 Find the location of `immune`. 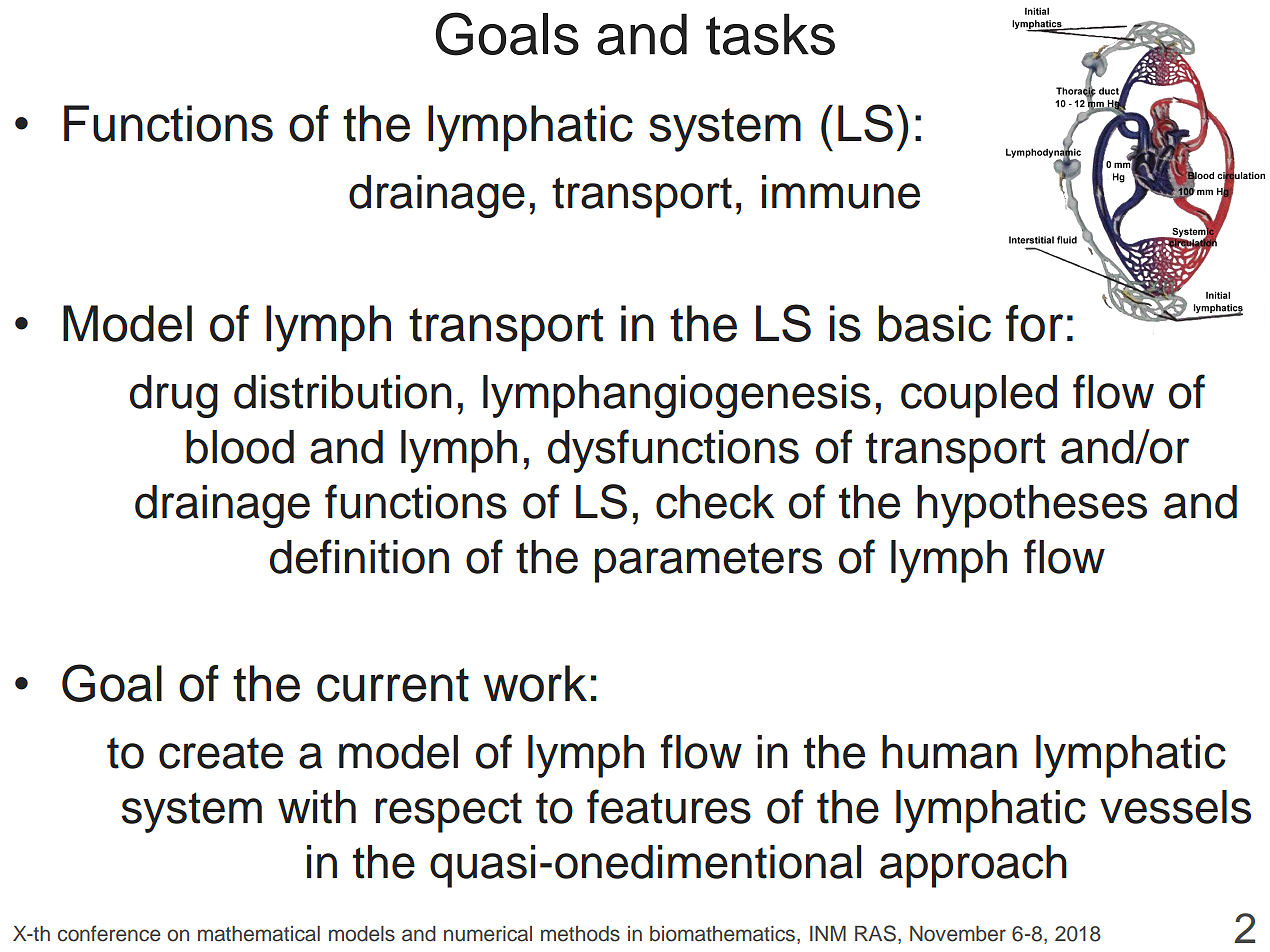

immune is located at coordinates (841, 192).
